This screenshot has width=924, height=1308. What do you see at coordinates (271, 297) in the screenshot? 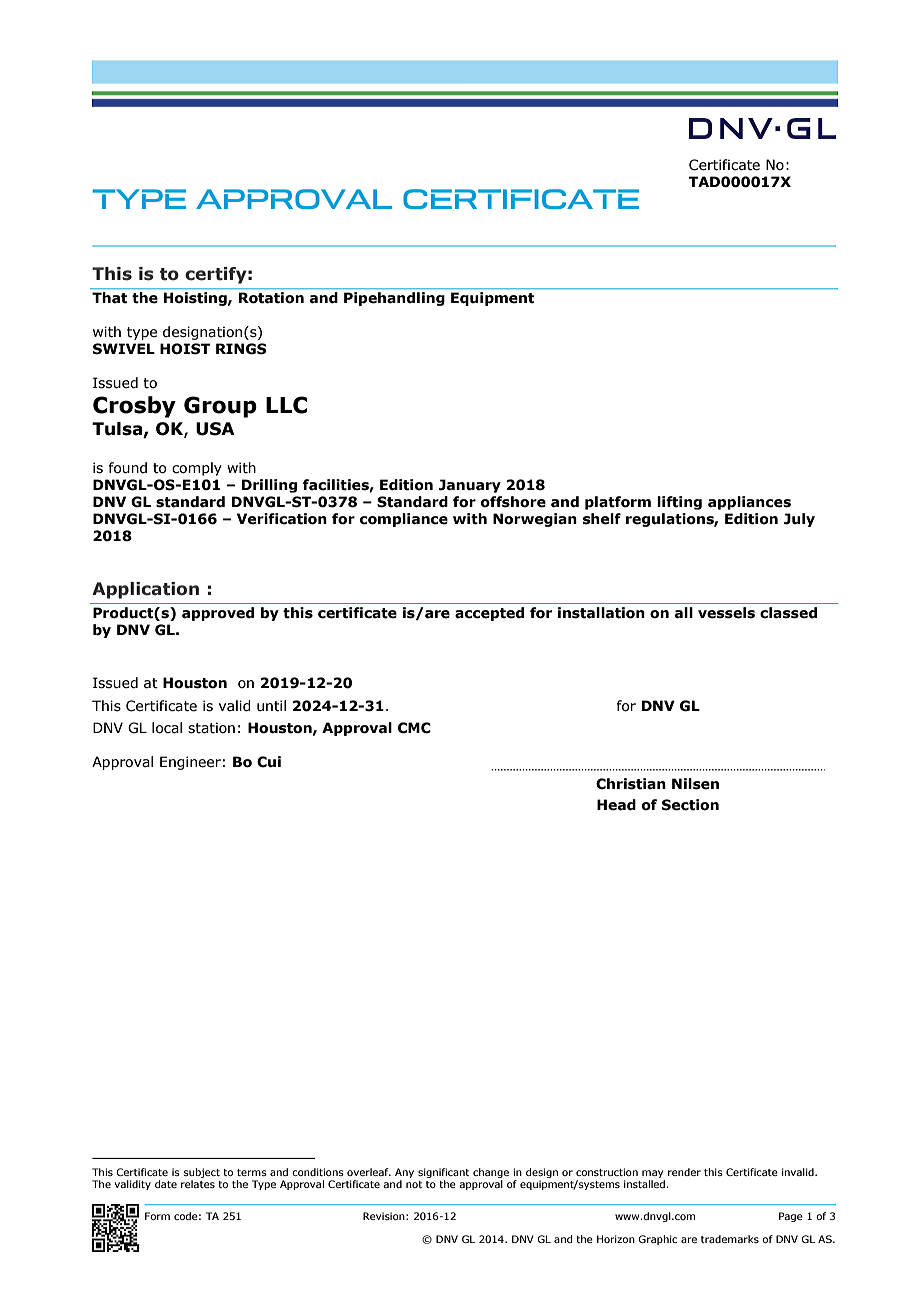
I see `Rotation` at bounding box center [271, 297].
